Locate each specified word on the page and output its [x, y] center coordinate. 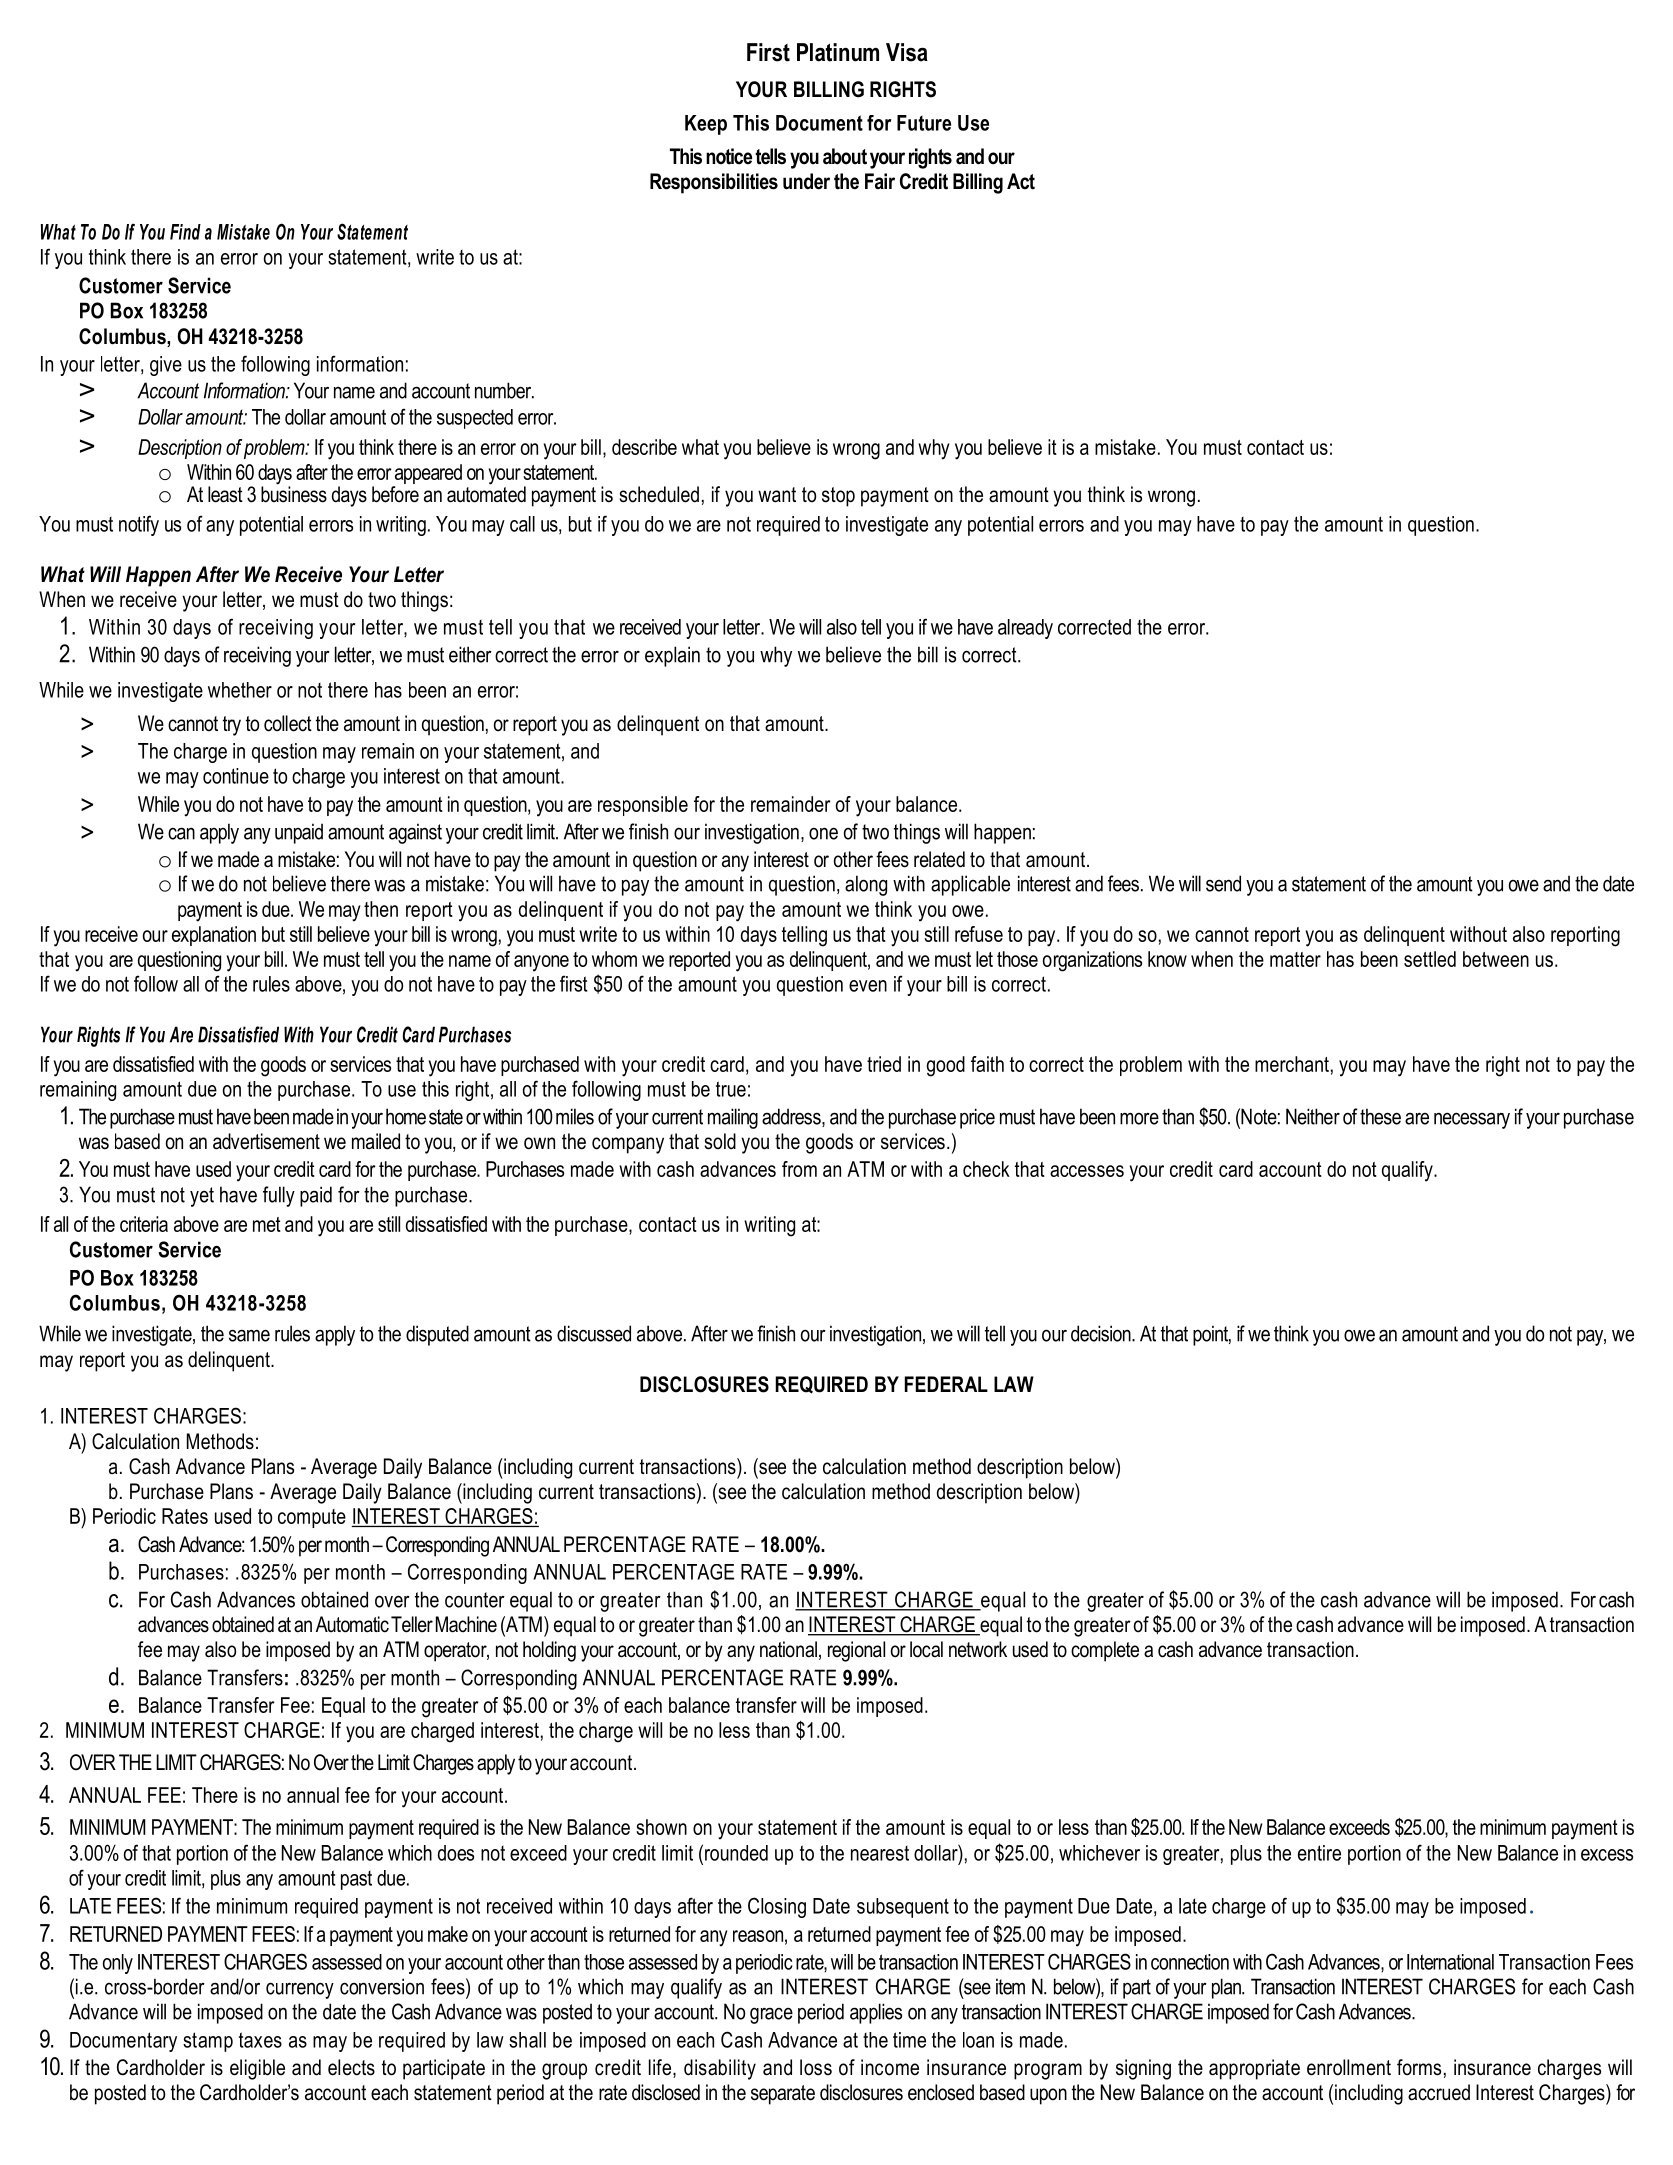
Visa [907, 52]
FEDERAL [946, 1384]
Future [924, 123]
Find [185, 232]
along [866, 885]
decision [1102, 1333]
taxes [260, 2040]
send [1223, 883]
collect [288, 723]
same [249, 1335]
